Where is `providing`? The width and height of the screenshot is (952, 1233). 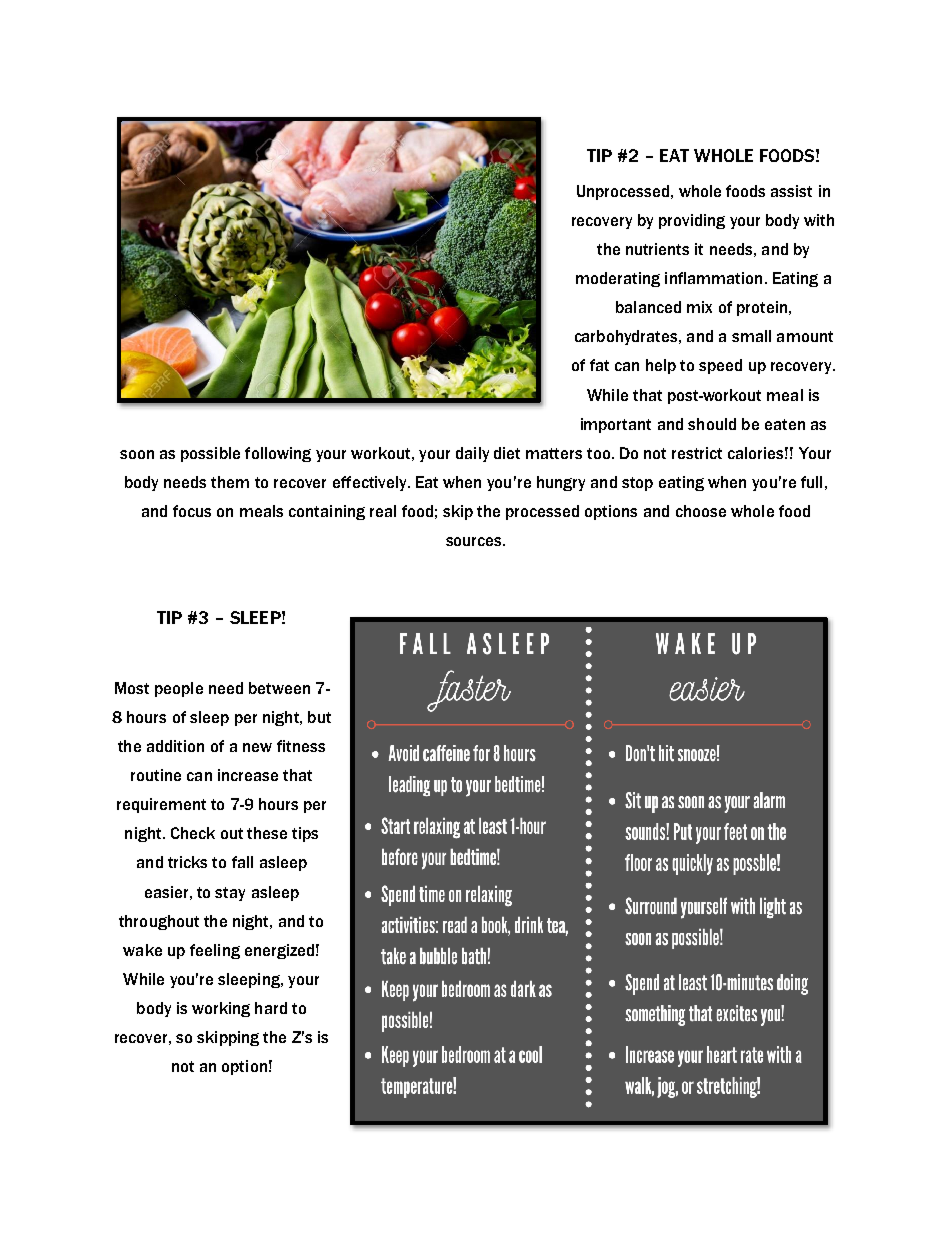 providing is located at coordinates (692, 221).
